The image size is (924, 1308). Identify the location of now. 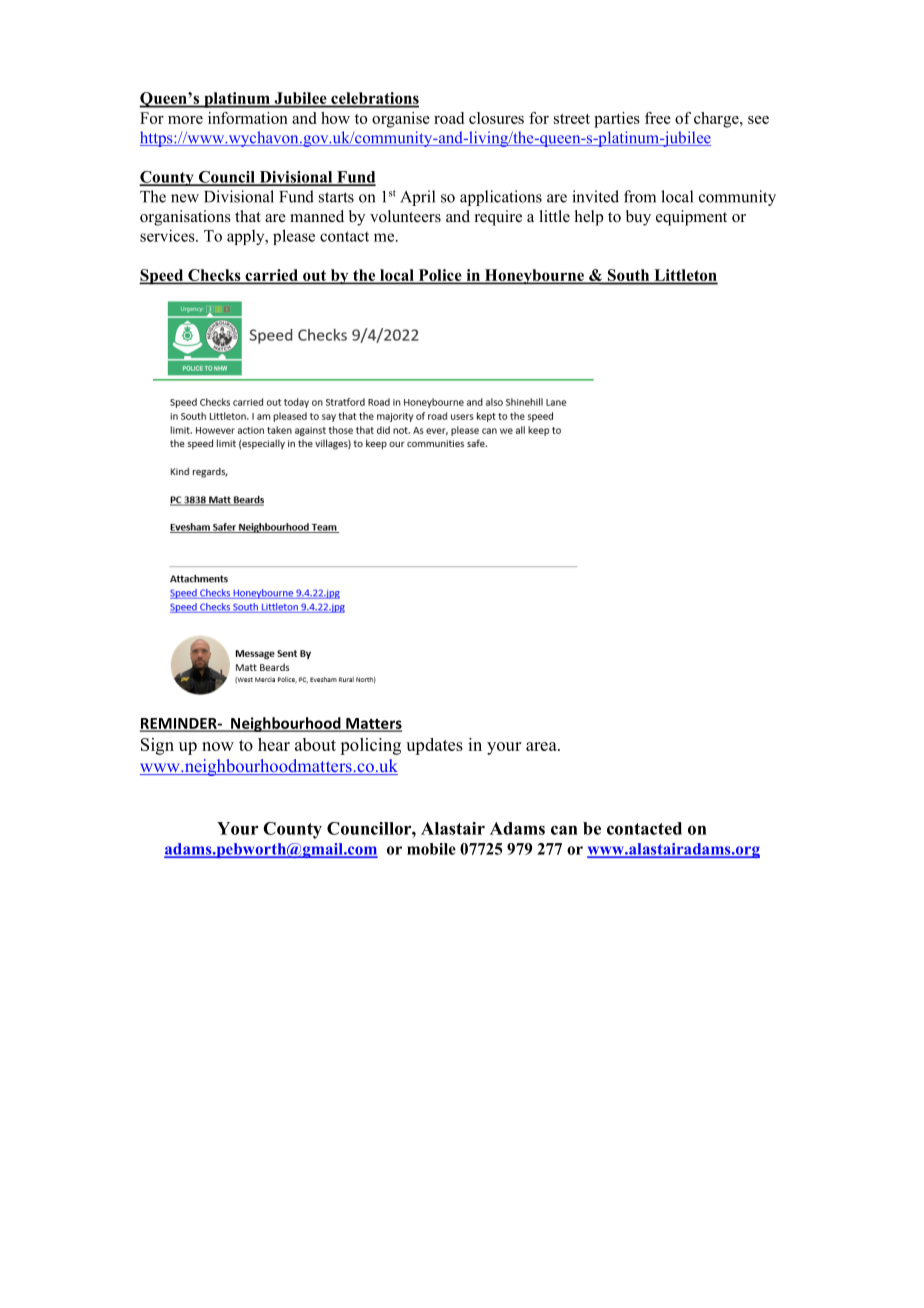
(218, 746).
